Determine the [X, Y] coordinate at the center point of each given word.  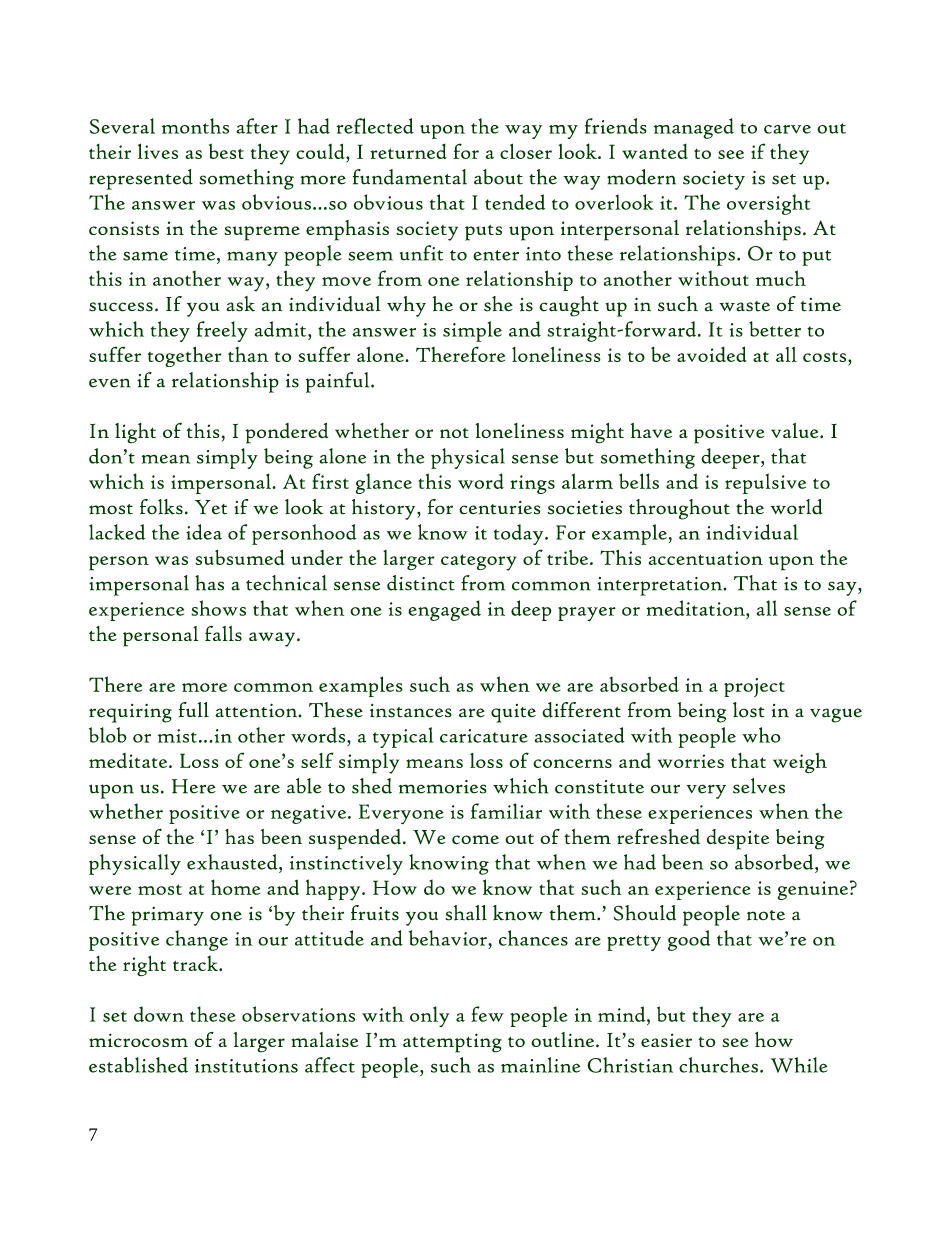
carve [787, 129]
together [185, 356]
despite [738, 839]
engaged [444, 610]
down [159, 1014]
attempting [452, 1043]
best [226, 151]
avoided [712, 354]
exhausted [233, 862]
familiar [506, 811]
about [498, 177]
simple [472, 331]
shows [218, 608]
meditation [696, 608]
